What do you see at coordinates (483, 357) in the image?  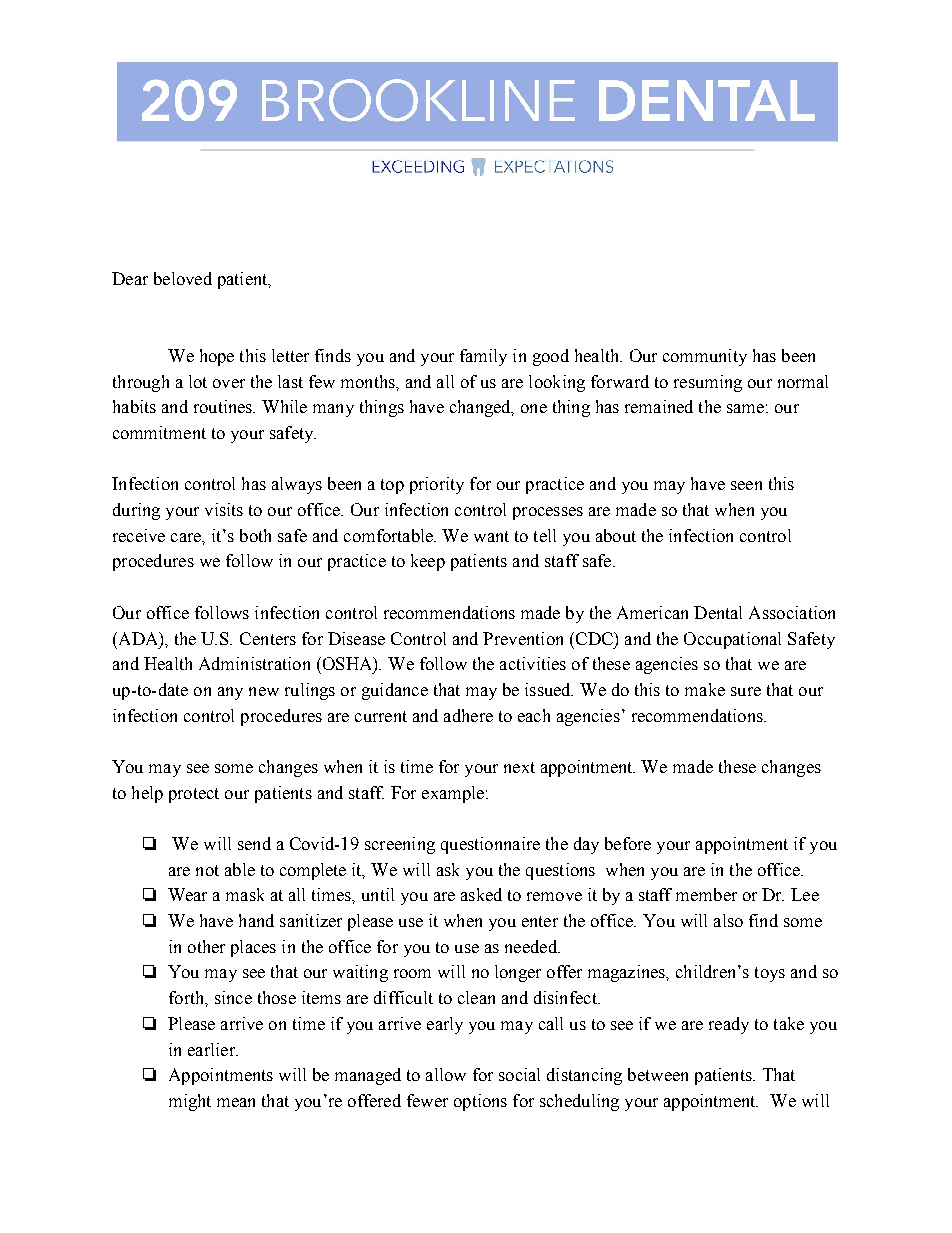 I see `family` at bounding box center [483, 357].
